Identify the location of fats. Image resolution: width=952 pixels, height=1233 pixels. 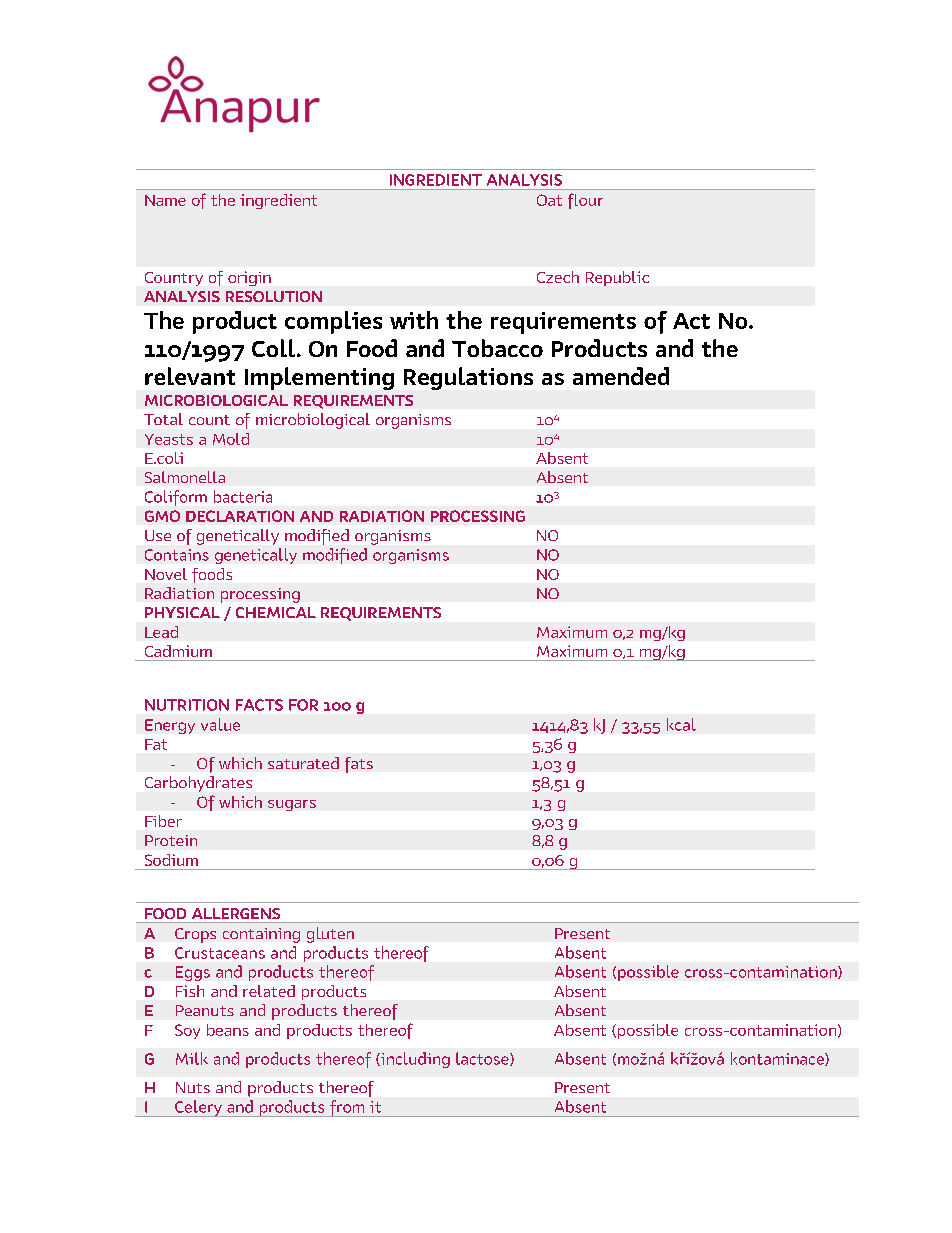
(359, 765).
